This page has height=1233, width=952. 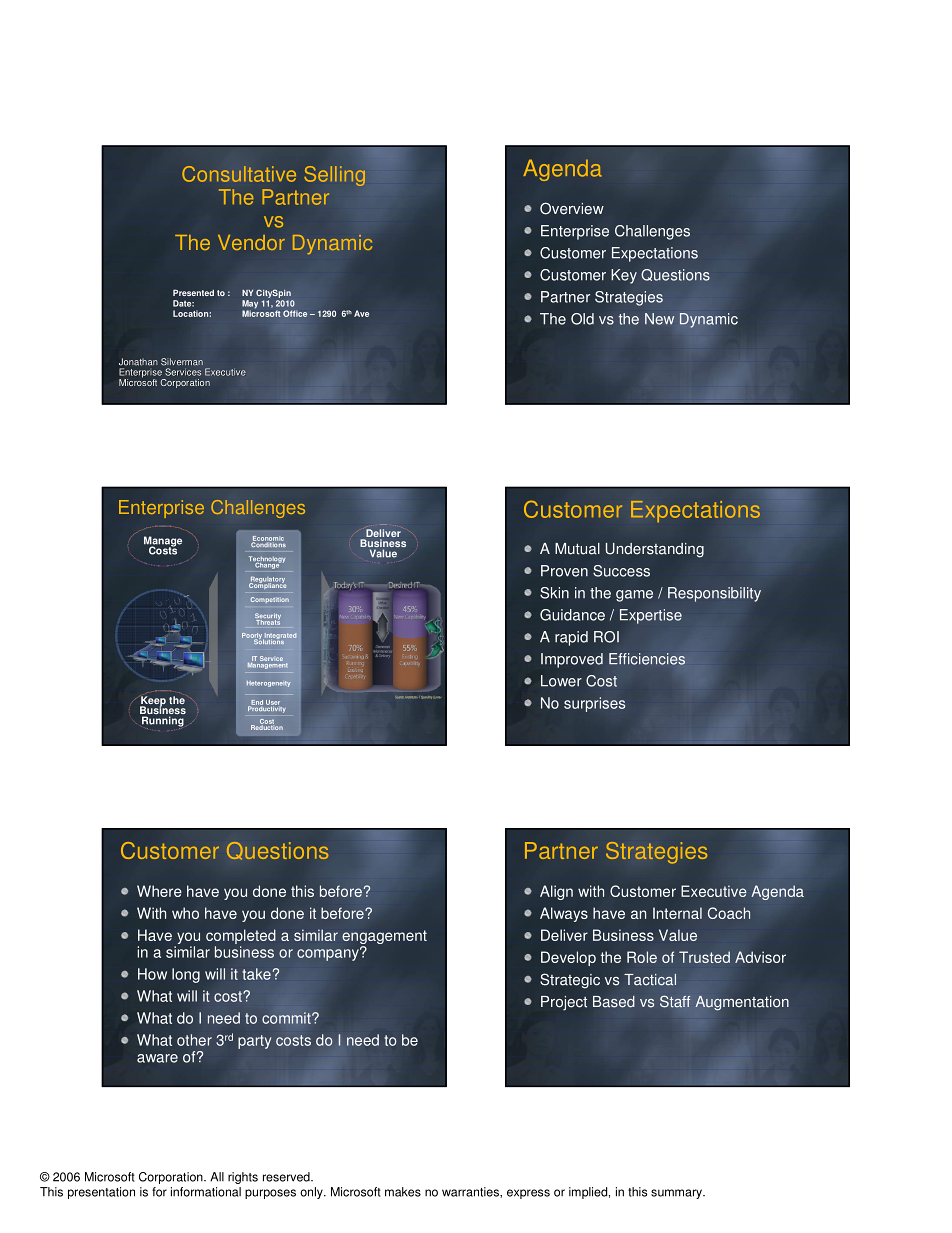 What do you see at coordinates (577, 549) in the page?
I see `Mutual` at bounding box center [577, 549].
